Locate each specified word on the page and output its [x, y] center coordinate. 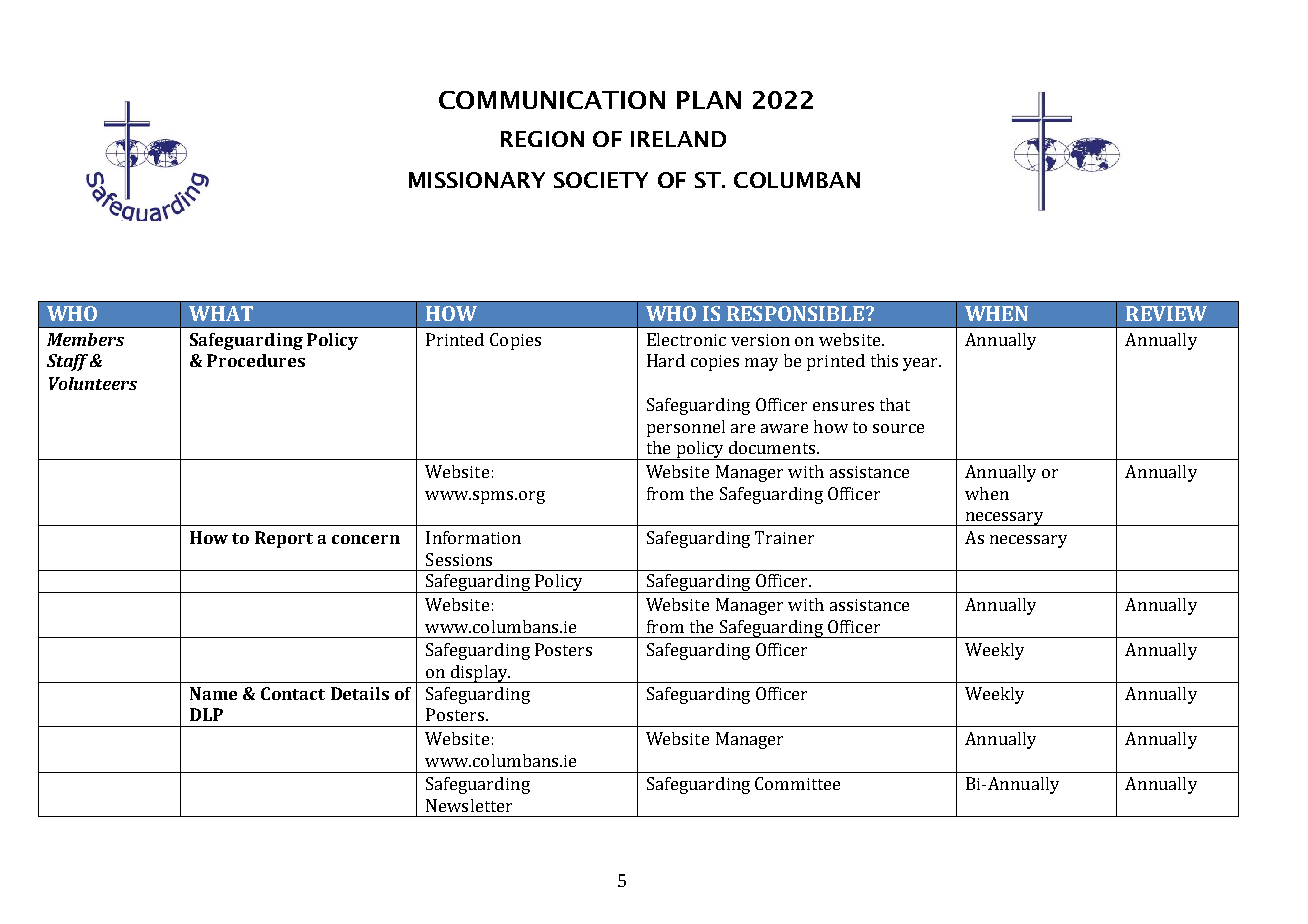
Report [284, 539]
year [922, 364]
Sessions [459, 559]
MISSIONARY [477, 180]
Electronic [686, 339]
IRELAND [678, 139]
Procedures [256, 360]
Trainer [784, 537]
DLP [206, 714]
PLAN [709, 100]
